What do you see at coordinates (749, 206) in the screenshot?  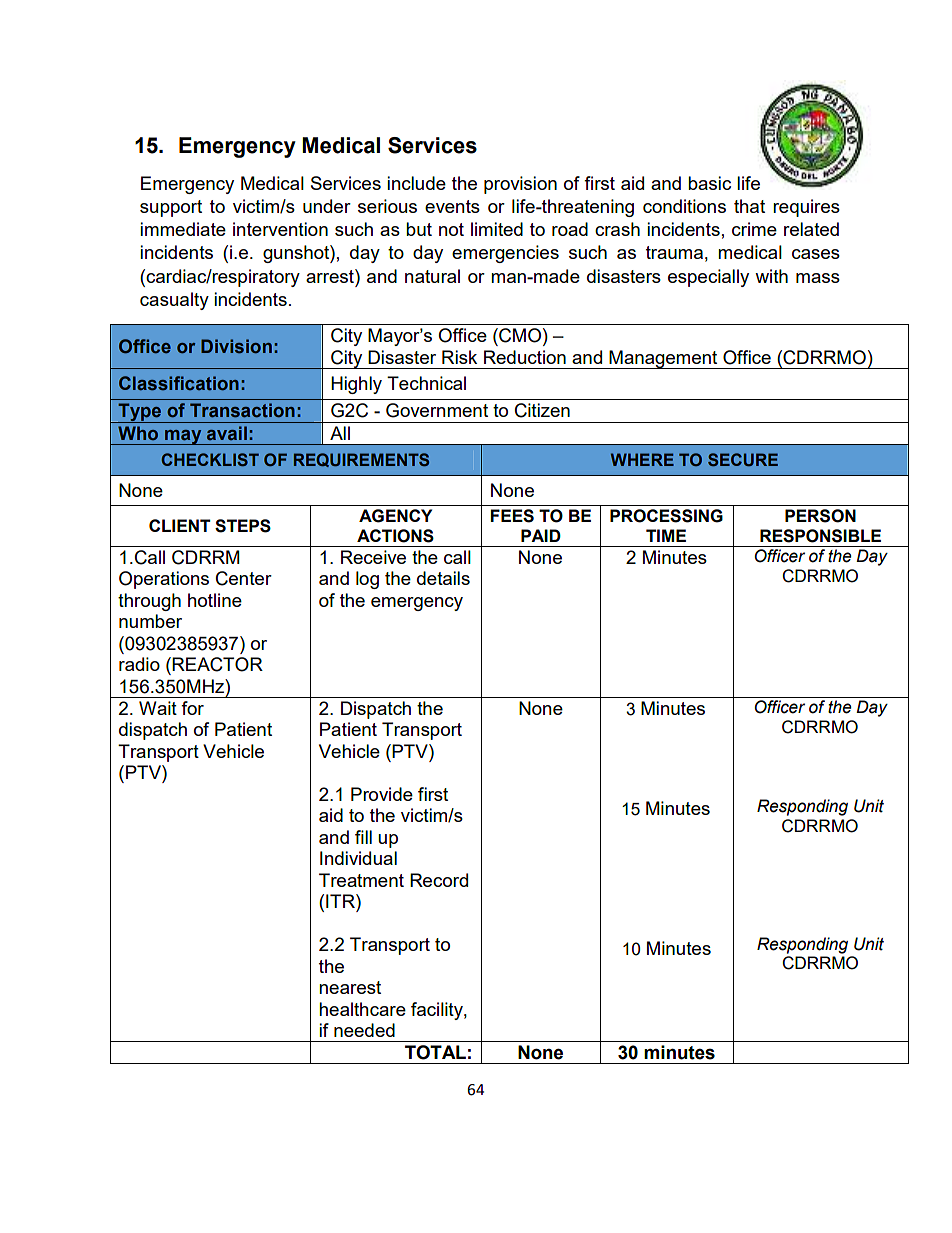 I see `that` at bounding box center [749, 206].
